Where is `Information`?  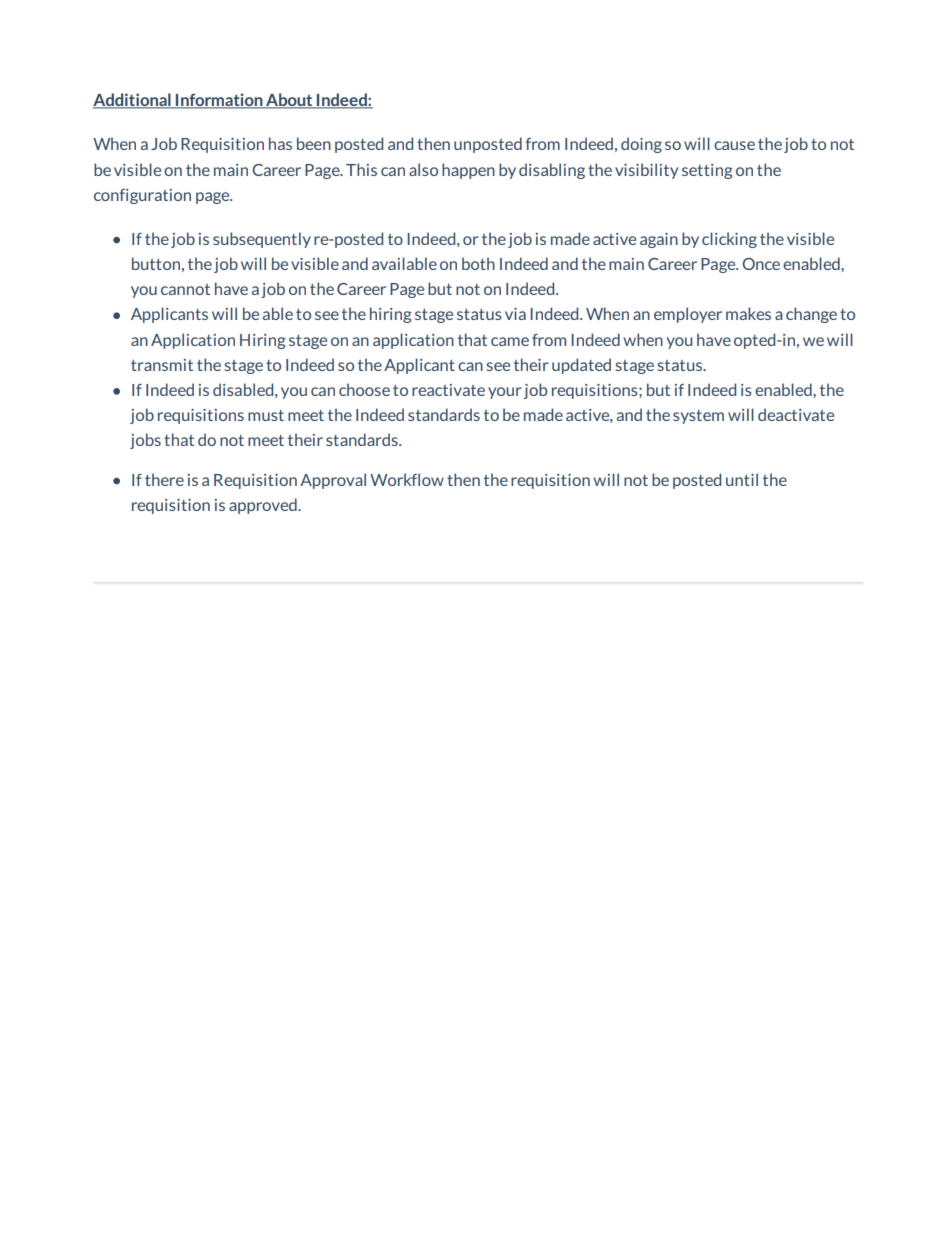
Information is located at coordinates (219, 101).
